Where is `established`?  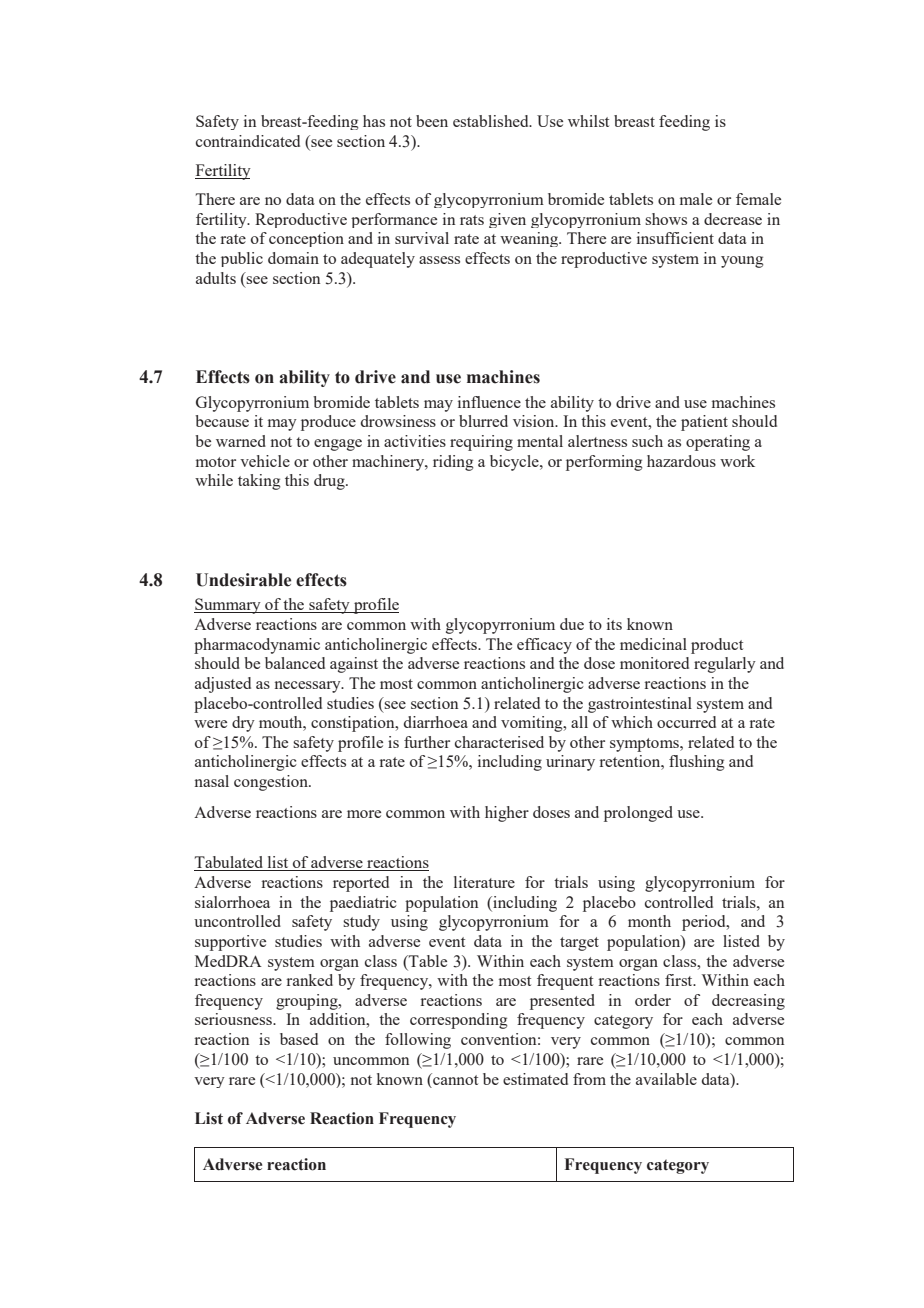
established is located at coordinates (492, 121).
